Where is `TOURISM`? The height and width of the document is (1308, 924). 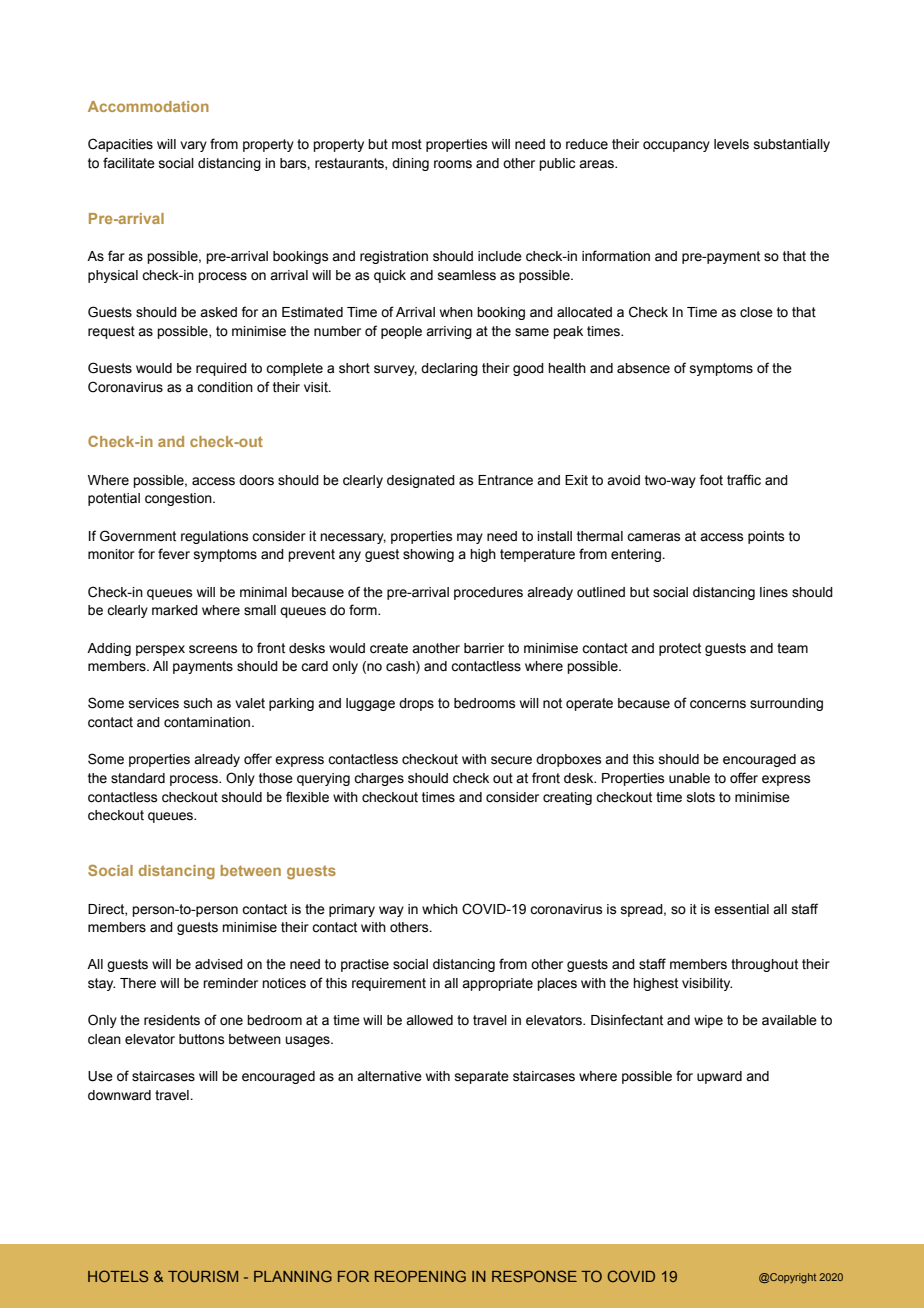
TOURISM is located at coordinates (203, 1276).
